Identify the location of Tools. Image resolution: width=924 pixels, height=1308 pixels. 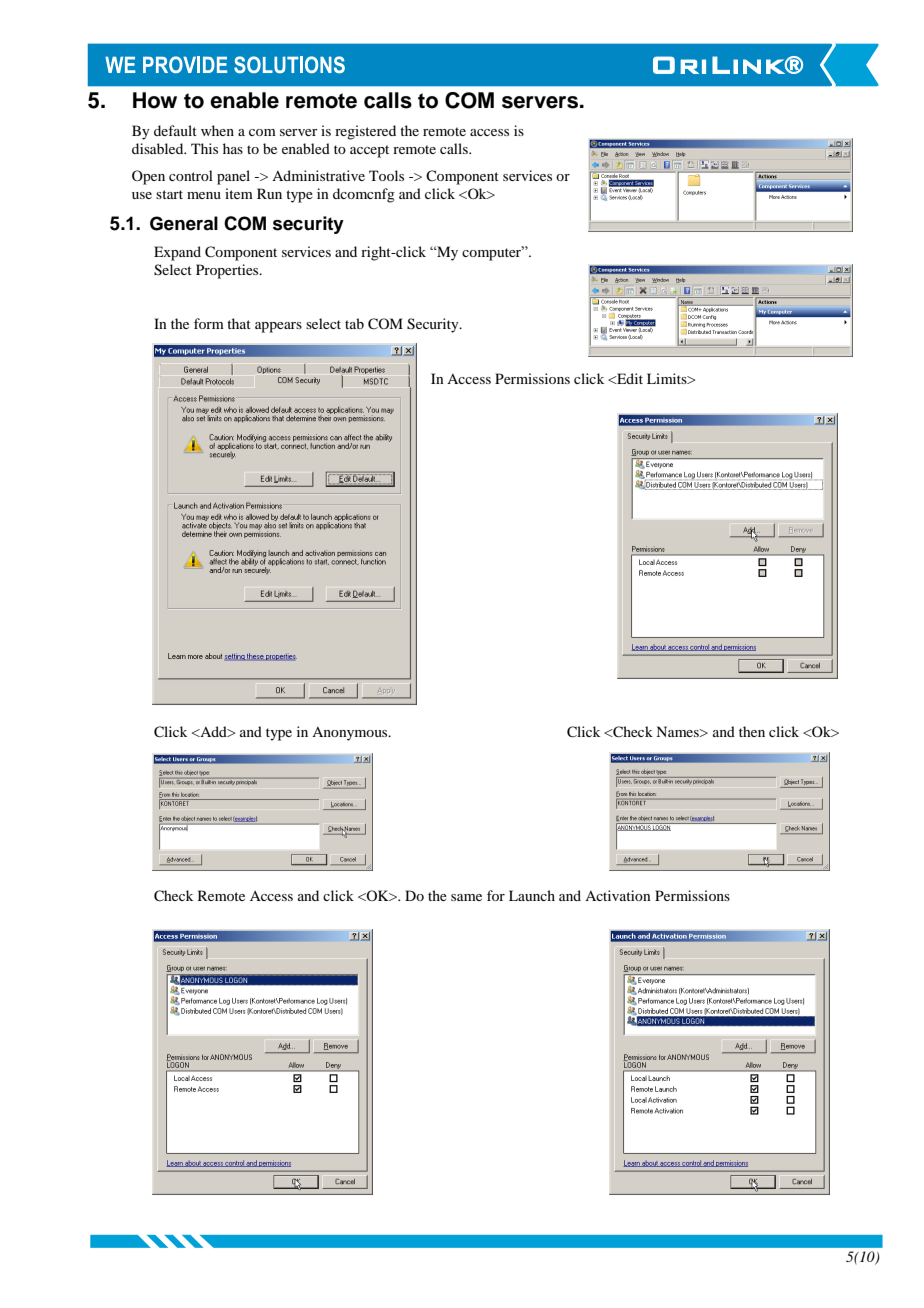
(386, 175).
